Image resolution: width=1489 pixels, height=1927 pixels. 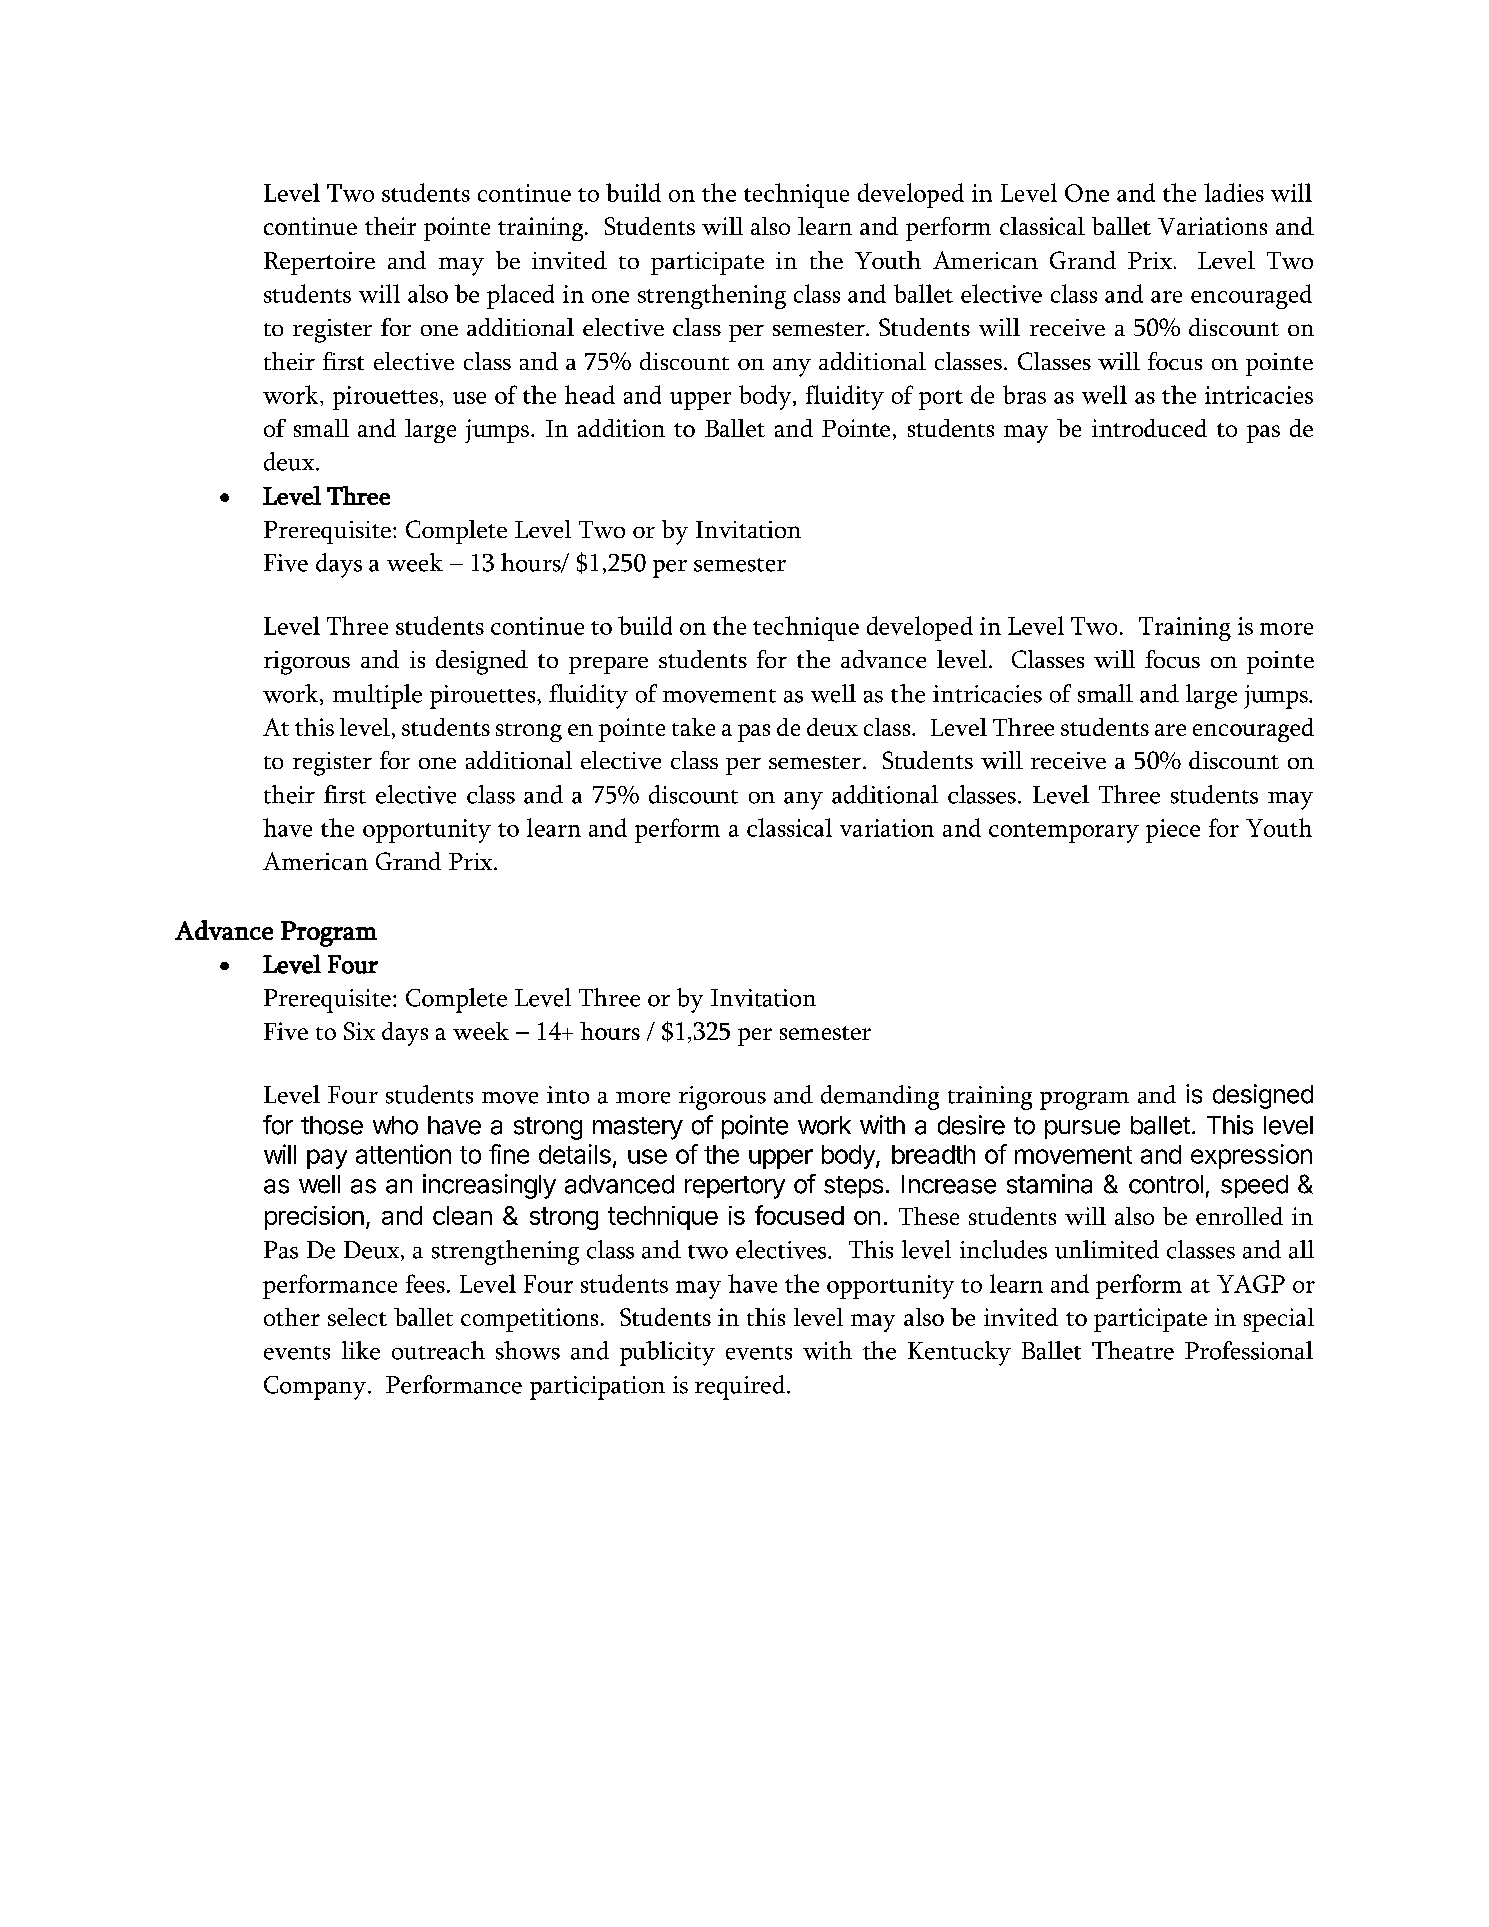 I want to click on multiple, so click(x=377, y=696).
